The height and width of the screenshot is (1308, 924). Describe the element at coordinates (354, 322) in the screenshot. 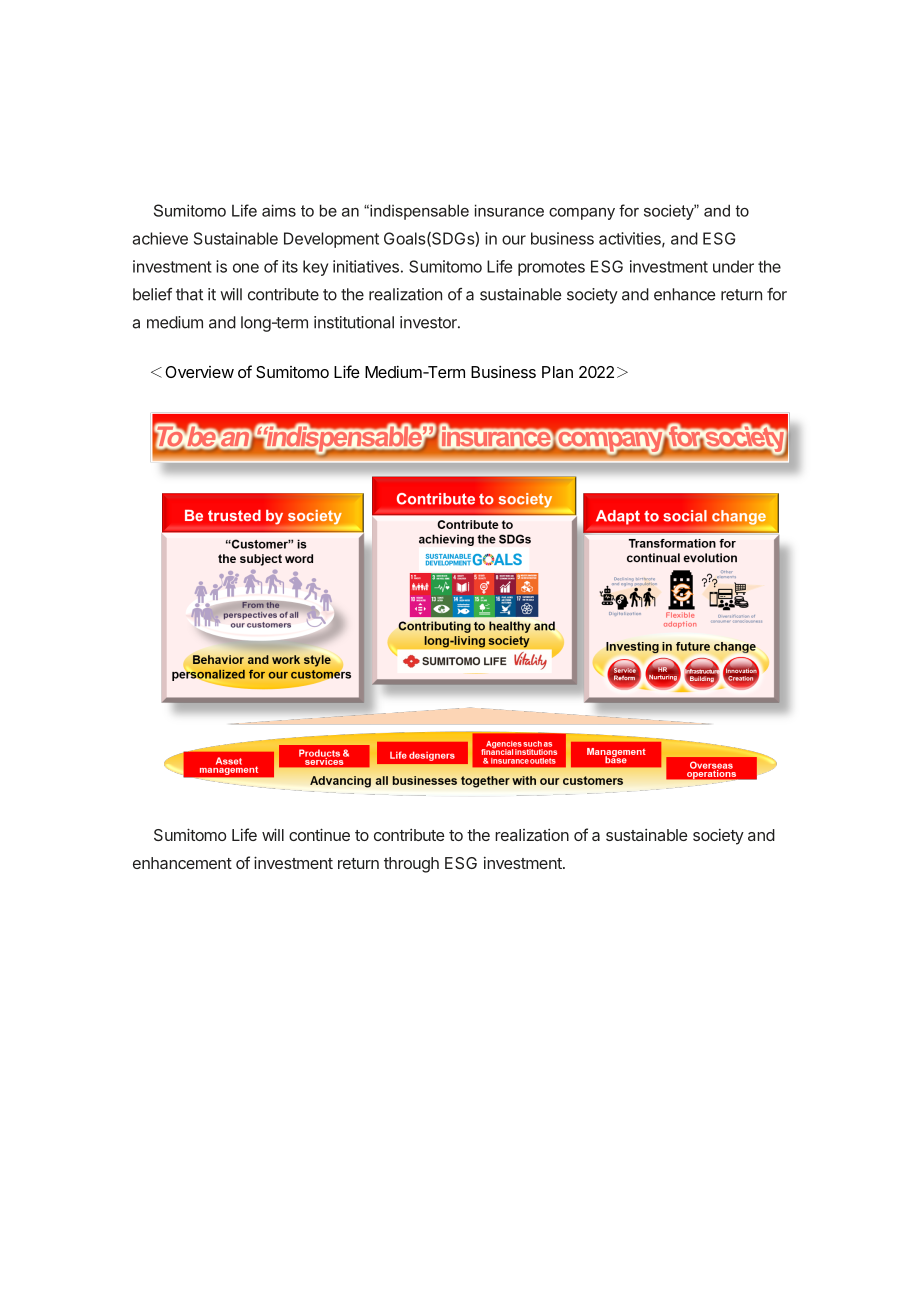

I see `institutional` at that location.
